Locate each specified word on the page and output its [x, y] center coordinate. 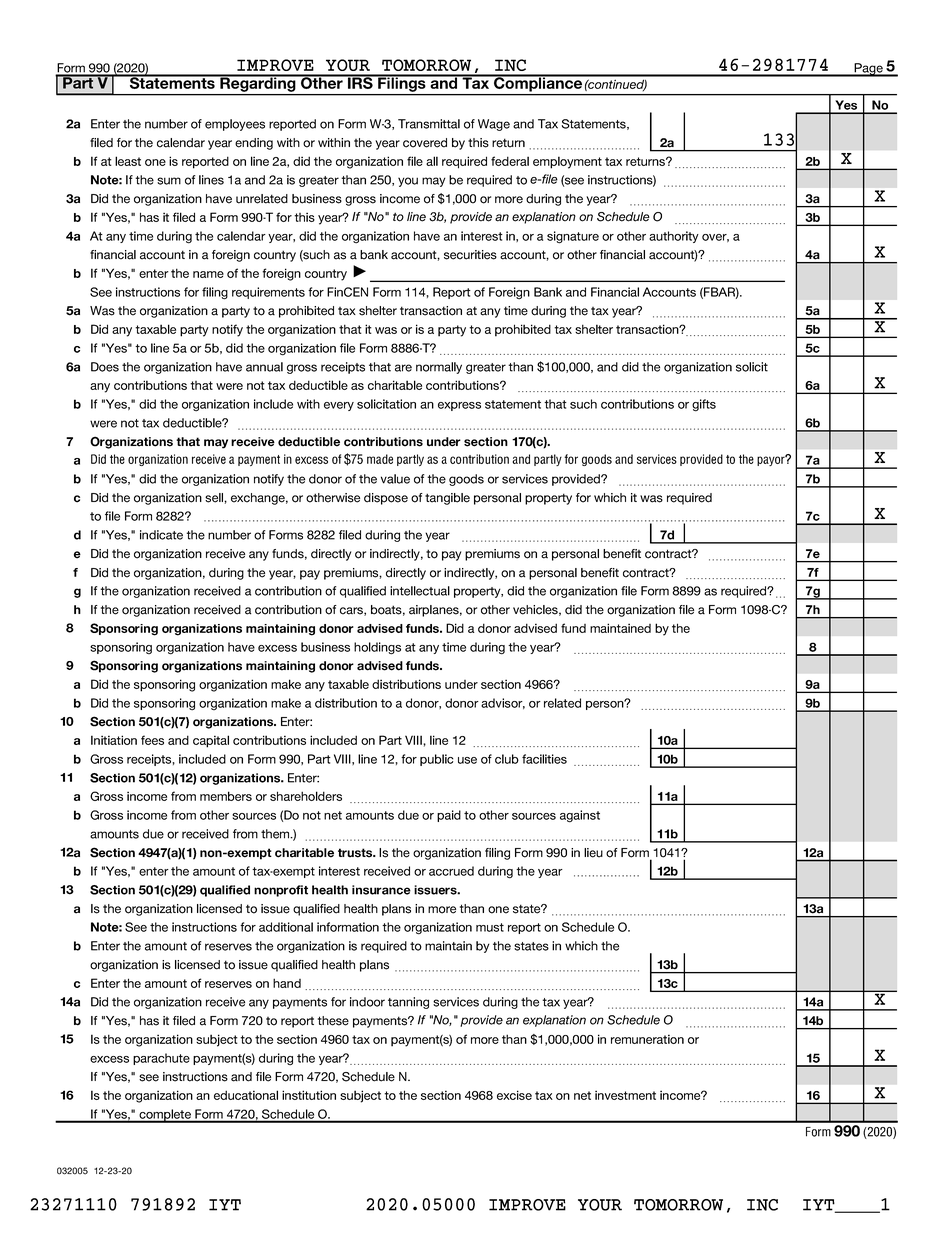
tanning [408, 1003]
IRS [360, 82]
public [436, 760]
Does [105, 367]
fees [152, 740]
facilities [544, 759]
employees [235, 125]
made [380, 459]
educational [246, 1095]
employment [567, 162]
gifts [704, 405]
